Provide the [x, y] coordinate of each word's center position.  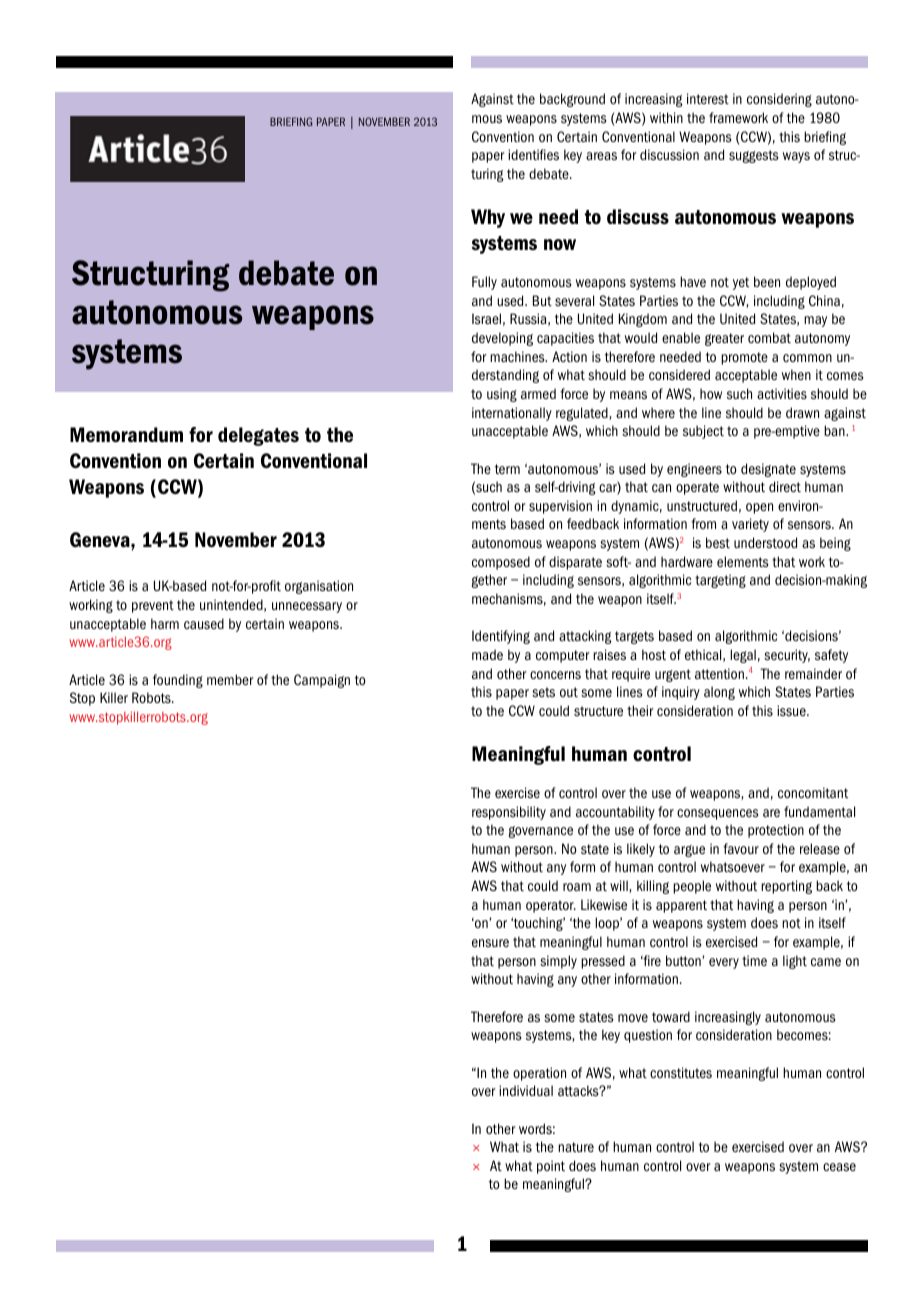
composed [501, 563]
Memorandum [126, 434]
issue [792, 710]
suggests [754, 156]
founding [178, 681]
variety [750, 525]
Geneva [101, 539]
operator [551, 906]
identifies [533, 154]
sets [543, 692]
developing [502, 339]
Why [488, 218]
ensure [490, 943]
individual [526, 1090]
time [754, 960]
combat [769, 337]
